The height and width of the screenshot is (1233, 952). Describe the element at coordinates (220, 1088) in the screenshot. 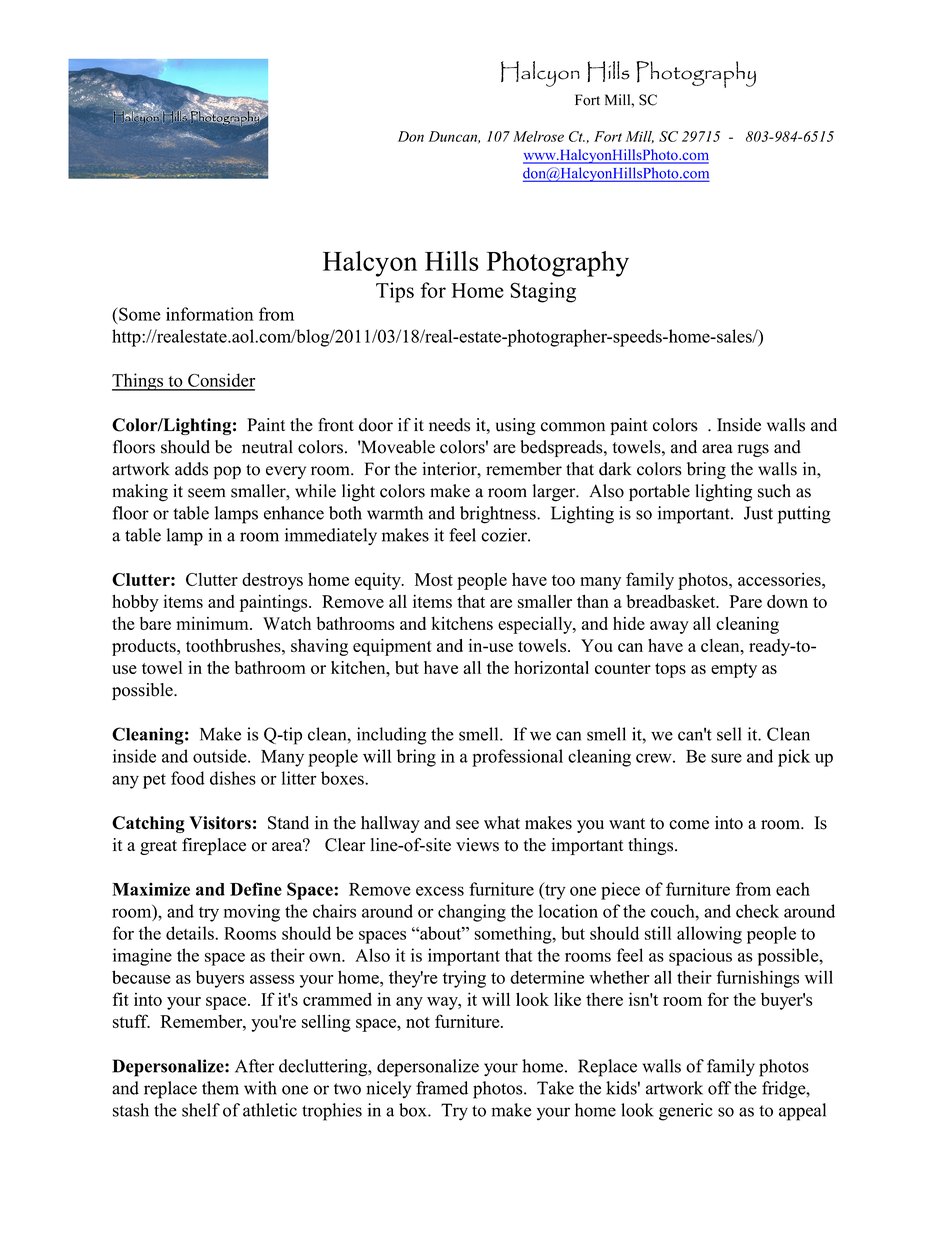

I see `them` at that location.
